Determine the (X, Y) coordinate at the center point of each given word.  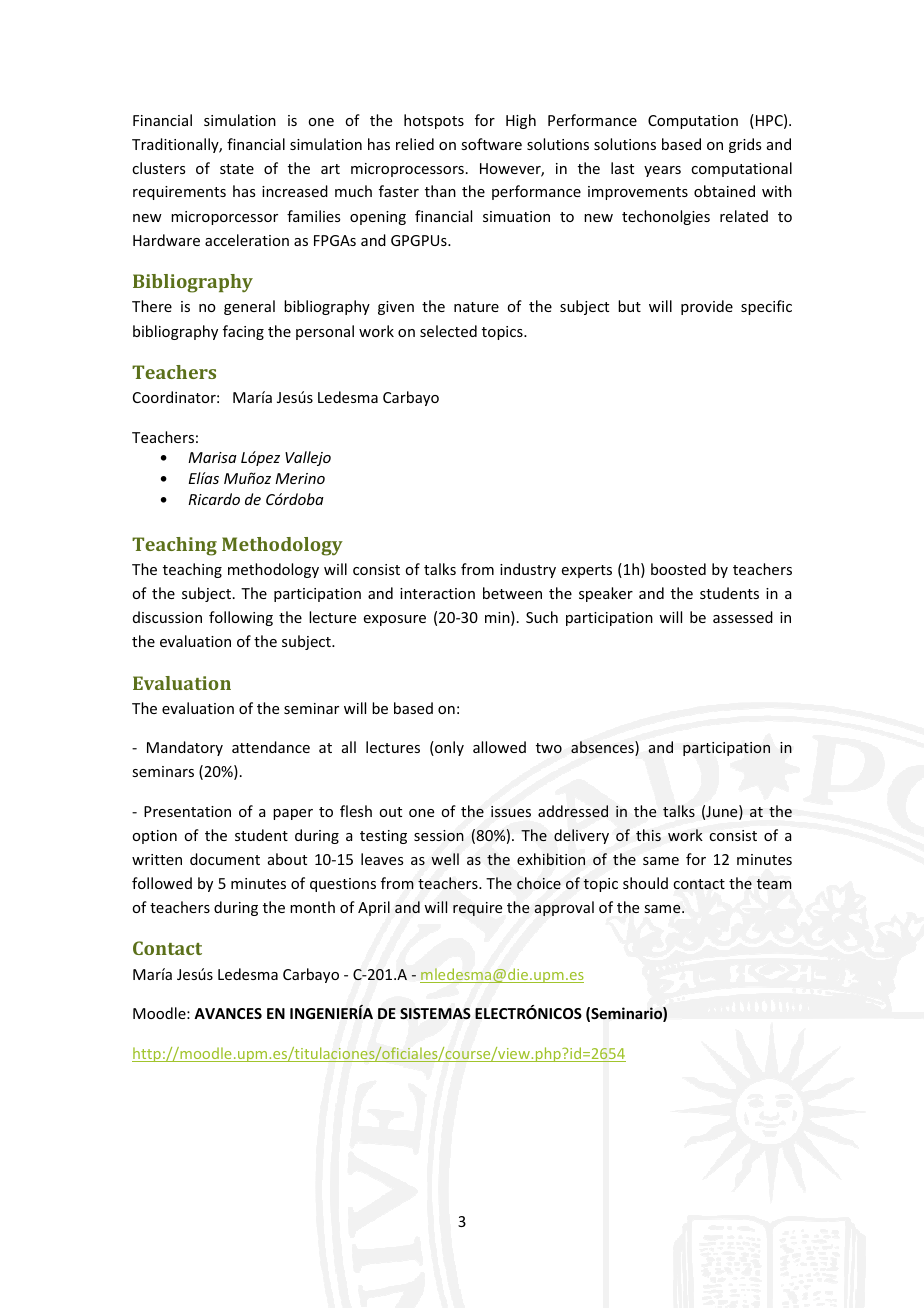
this (648, 835)
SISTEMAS (435, 1013)
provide (707, 307)
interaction (437, 593)
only (448, 748)
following (241, 618)
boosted (678, 569)
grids (745, 145)
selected (448, 331)
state (237, 169)
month (312, 907)
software (491, 144)
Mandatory (185, 748)
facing (243, 332)
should (645, 883)
